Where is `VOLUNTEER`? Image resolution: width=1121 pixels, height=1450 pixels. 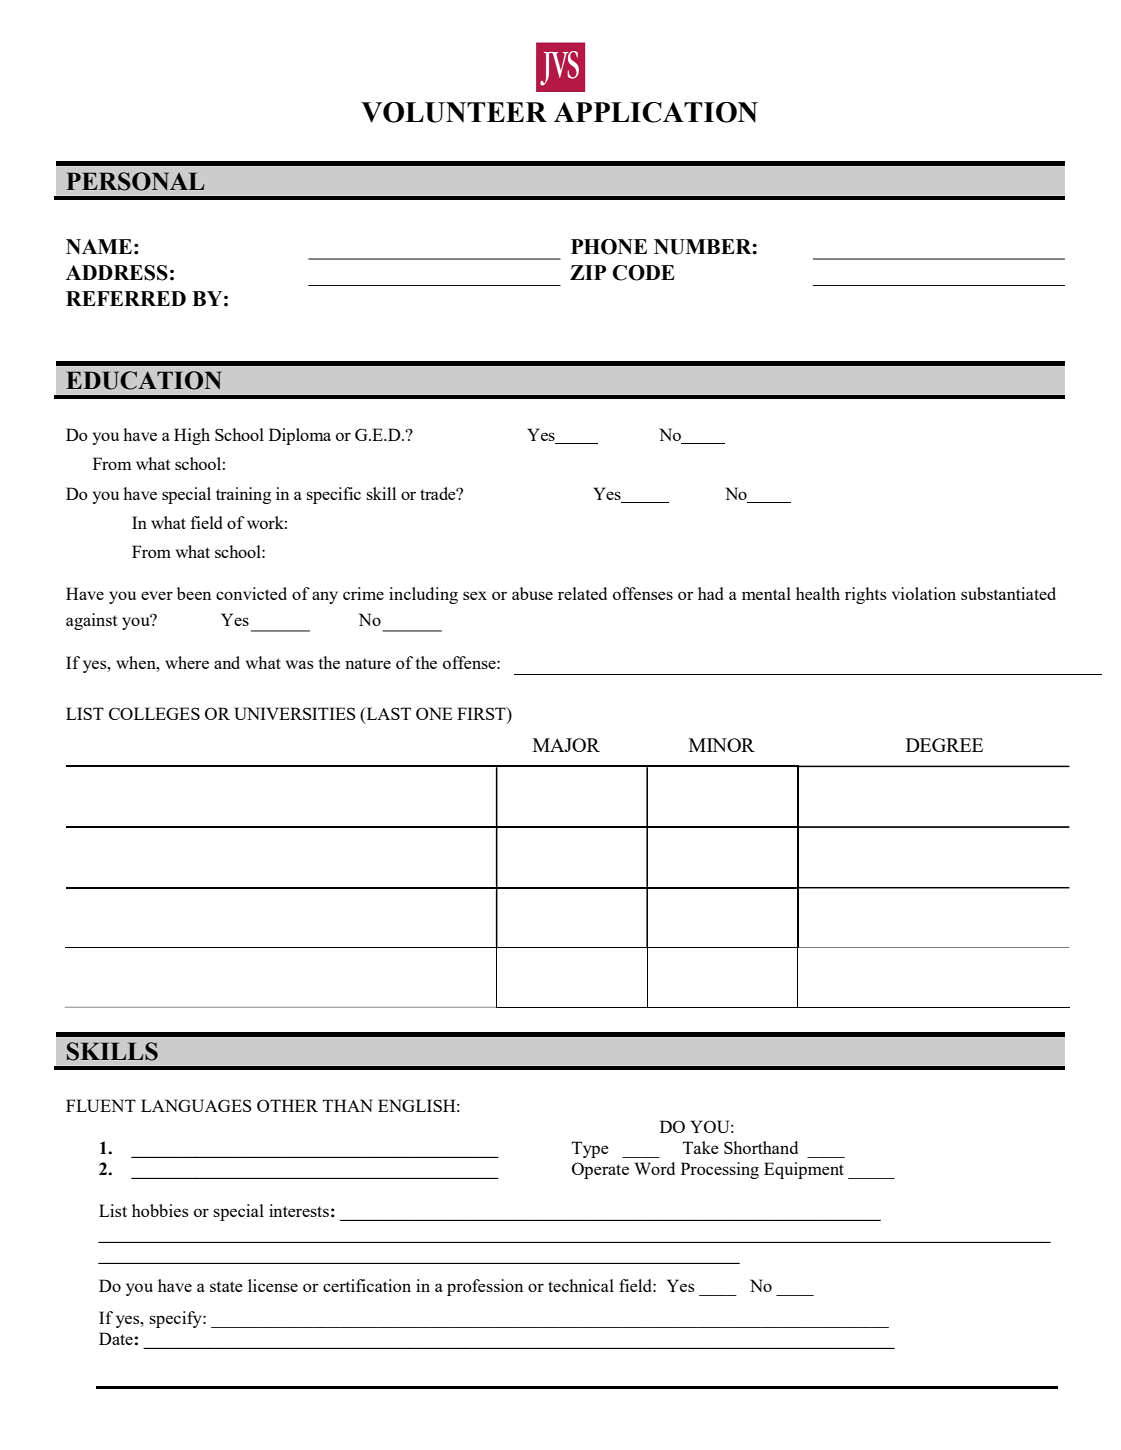 VOLUNTEER is located at coordinates (454, 112).
